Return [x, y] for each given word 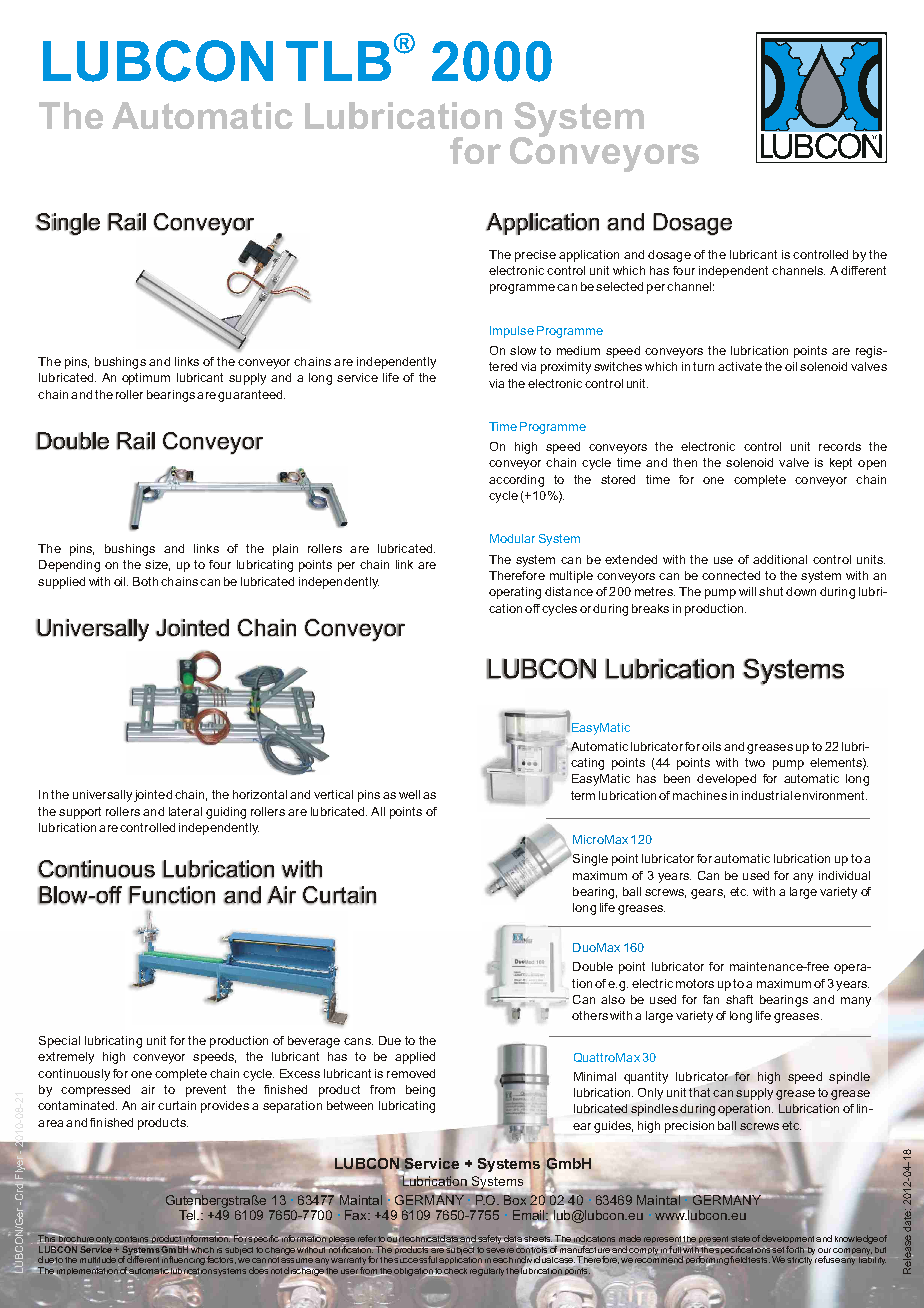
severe [500, 1250]
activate [740, 366]
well [409, 794]
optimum [146, 379]
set [777, 1250]
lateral [185, 811]
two [755, 762]
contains [131, 1240]
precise [535, 256]
